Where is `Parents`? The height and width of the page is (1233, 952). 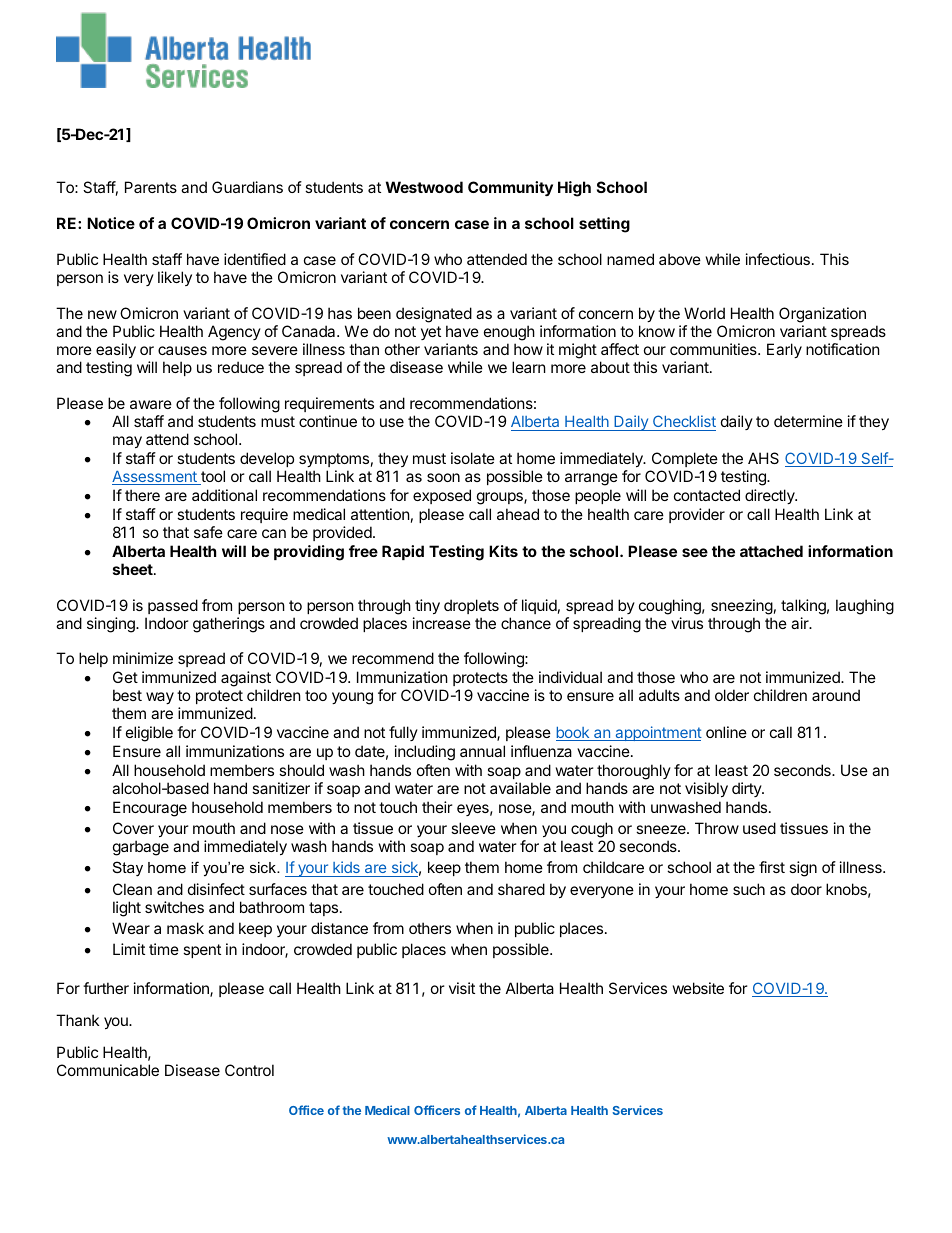 Parents is located at coordinates (151, 187).
